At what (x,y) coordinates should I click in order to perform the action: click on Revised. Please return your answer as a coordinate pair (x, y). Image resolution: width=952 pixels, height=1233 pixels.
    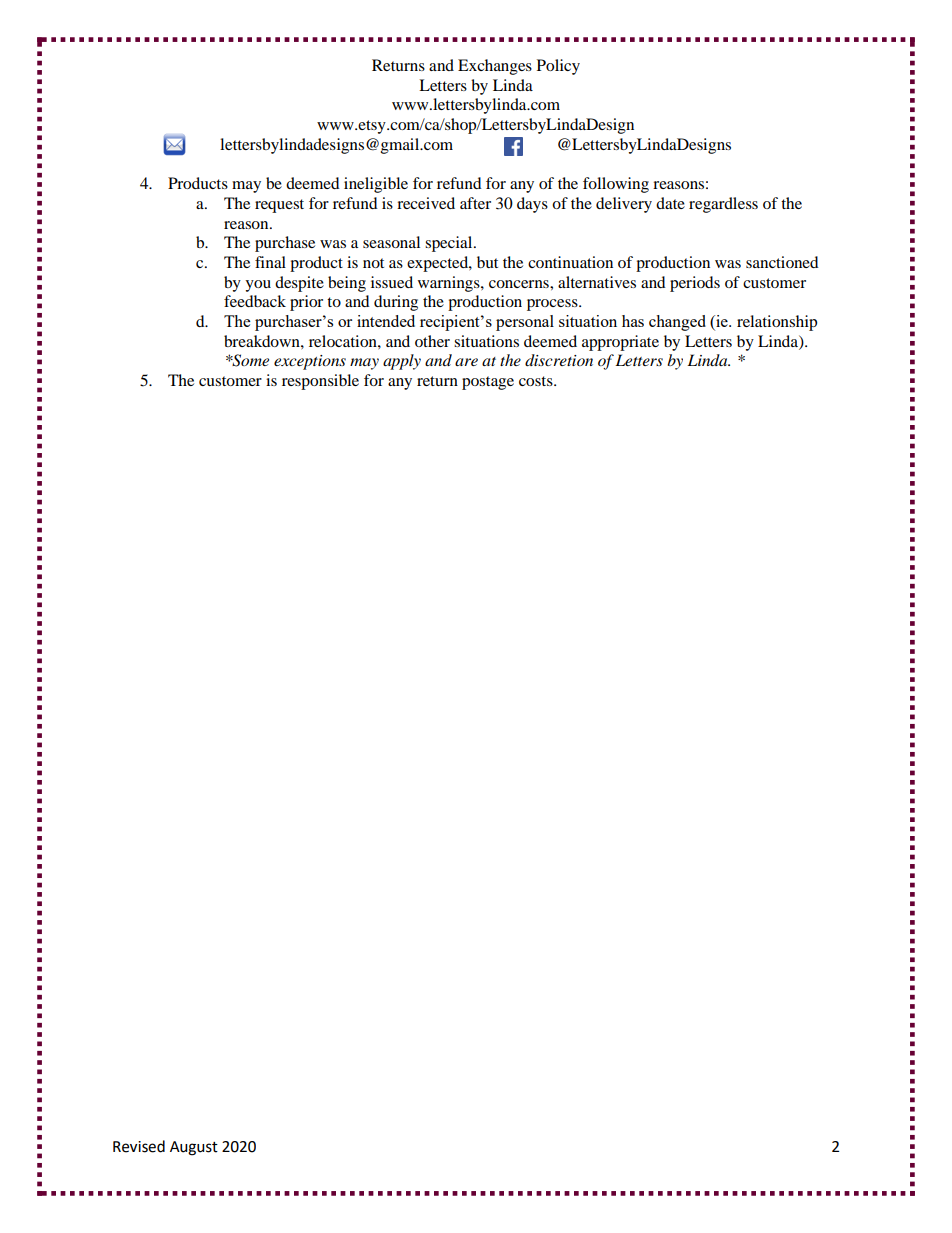
    Looking at the image, I should click on (139, 1146).
